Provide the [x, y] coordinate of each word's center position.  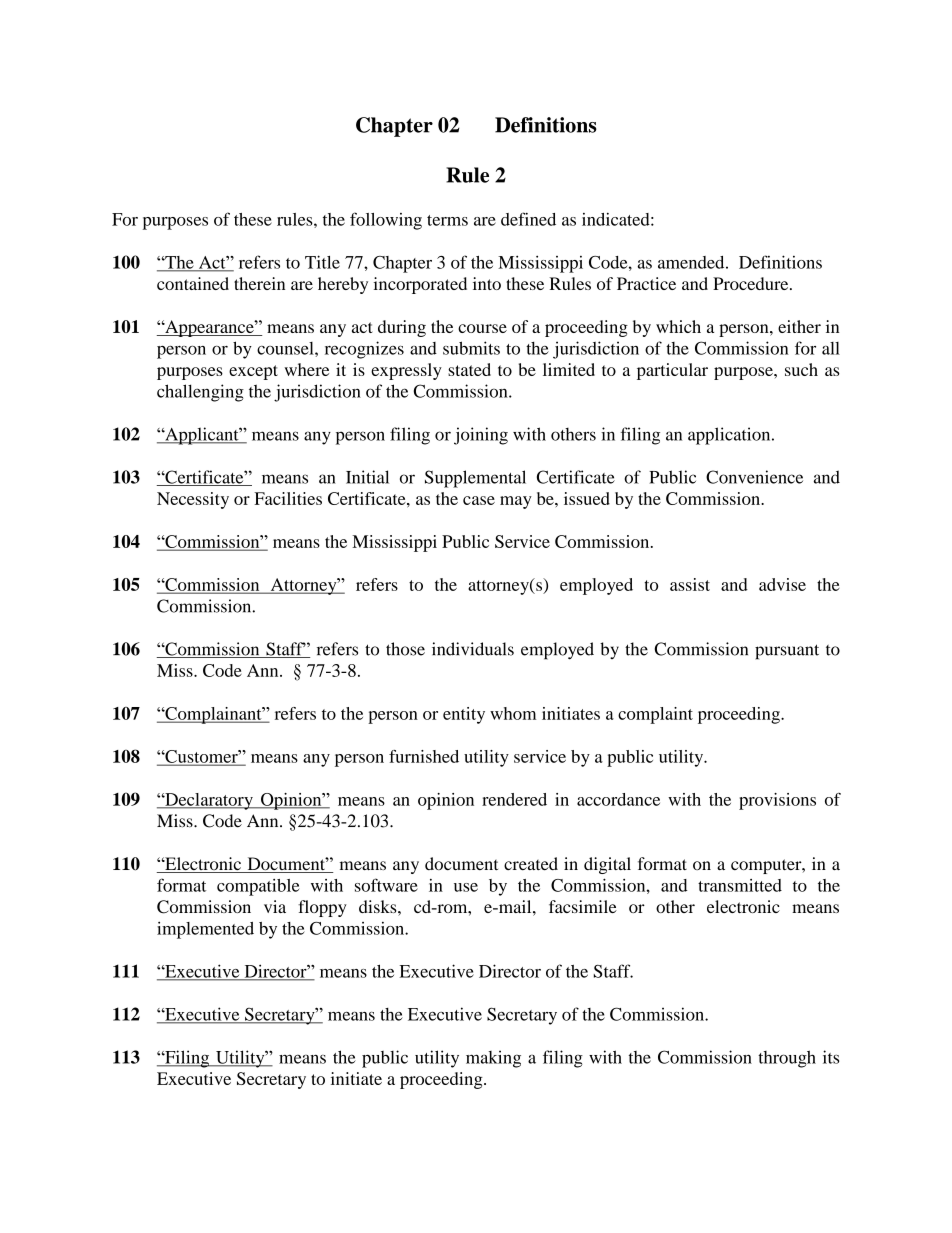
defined [528, 219]
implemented [205, 930]
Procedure [752, 283]
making [493, 1059]
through [787, 1059]
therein [259, 283]
